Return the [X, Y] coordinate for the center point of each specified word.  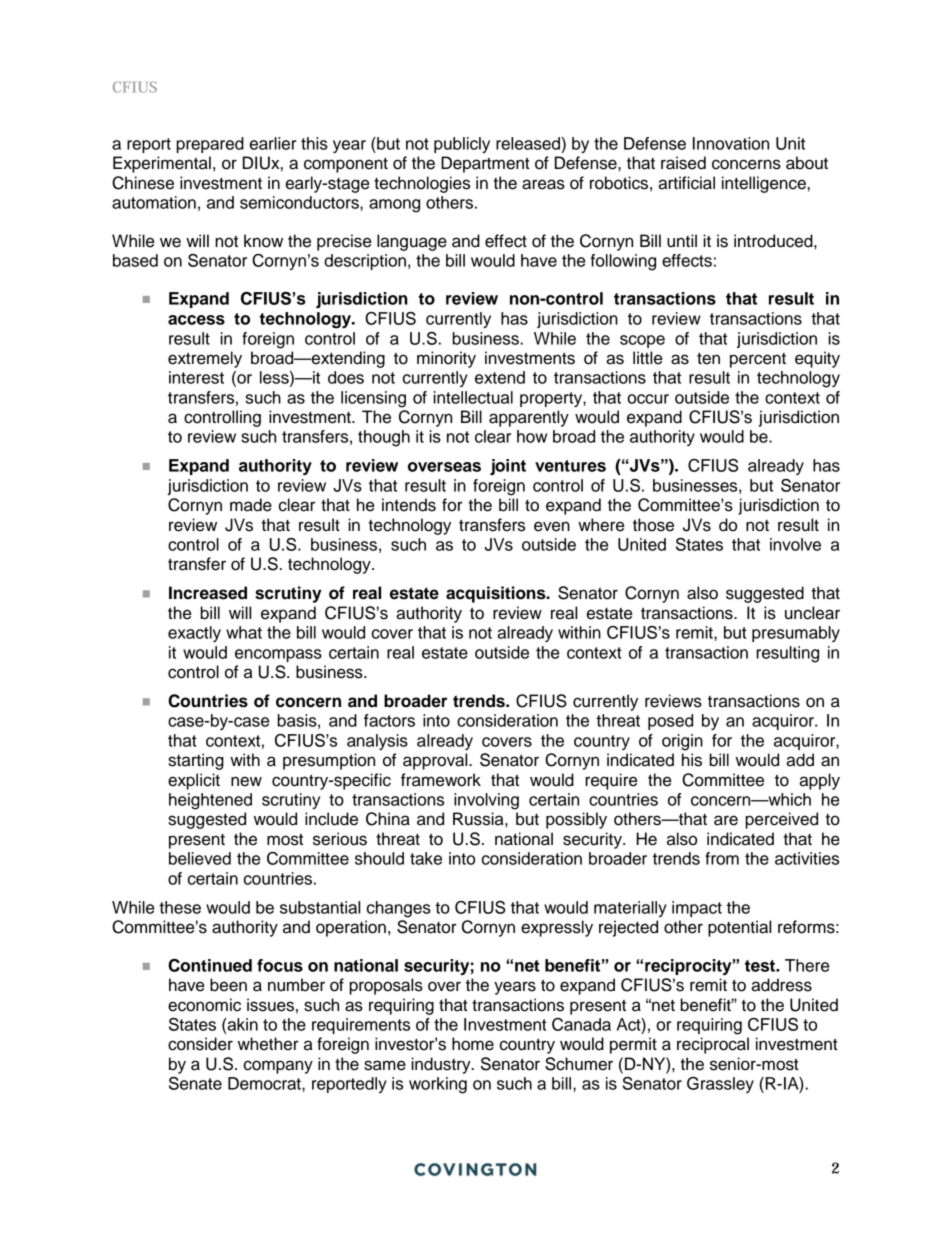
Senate [195, 1083]
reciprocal [713, 1045]
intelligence [764, 184]
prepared [210, 145]
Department [485, 164]
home [473, 1044]
